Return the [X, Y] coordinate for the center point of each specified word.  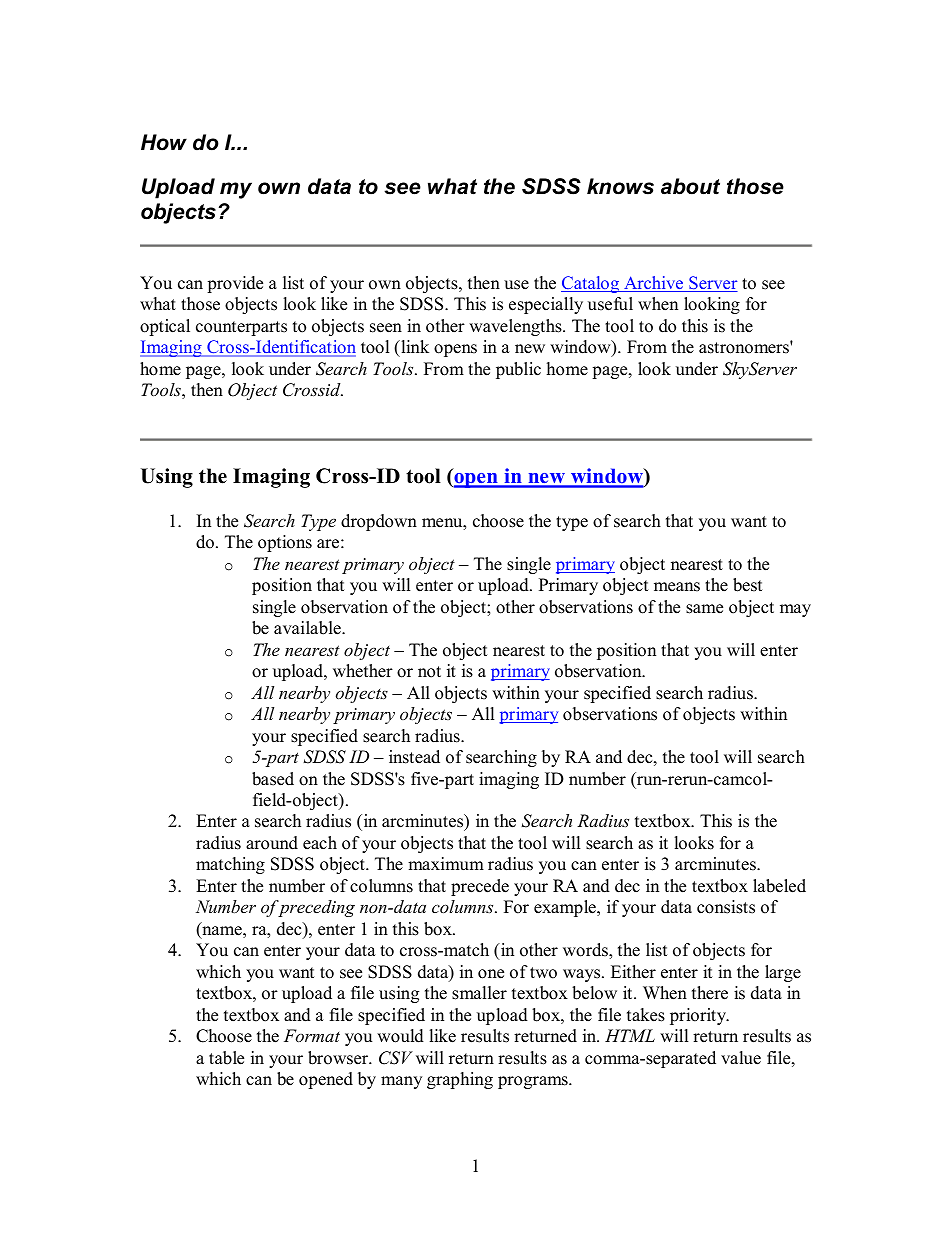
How [164, 142]
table [226, 1058]
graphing [460, 1080]
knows [620, 186]
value [741, 1058]
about [690, 186]
